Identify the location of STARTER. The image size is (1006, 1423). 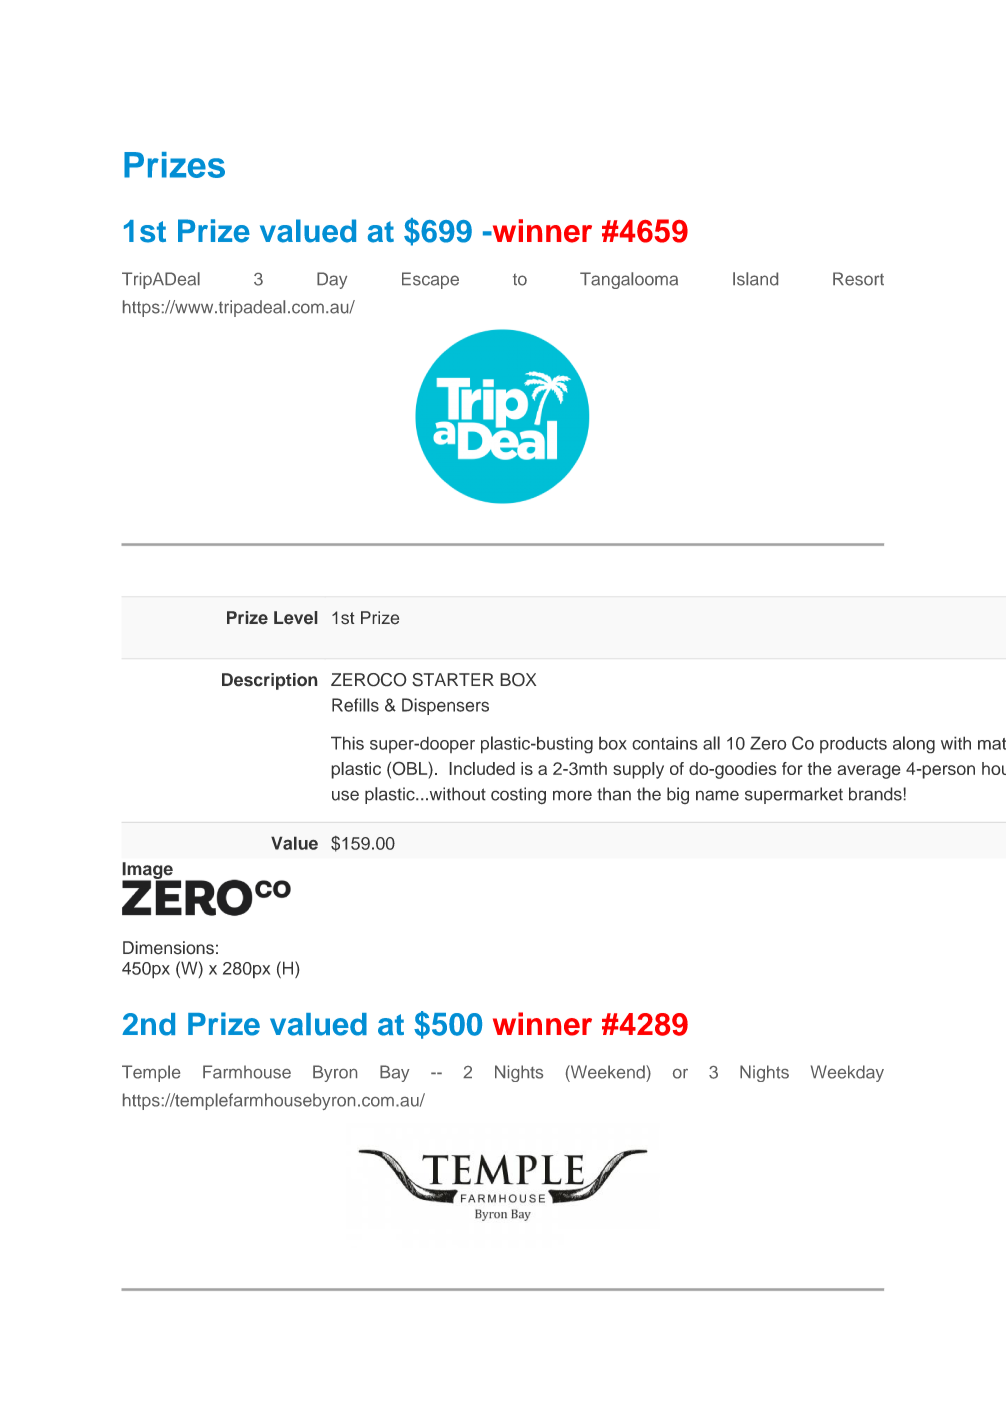
(453, 680).
